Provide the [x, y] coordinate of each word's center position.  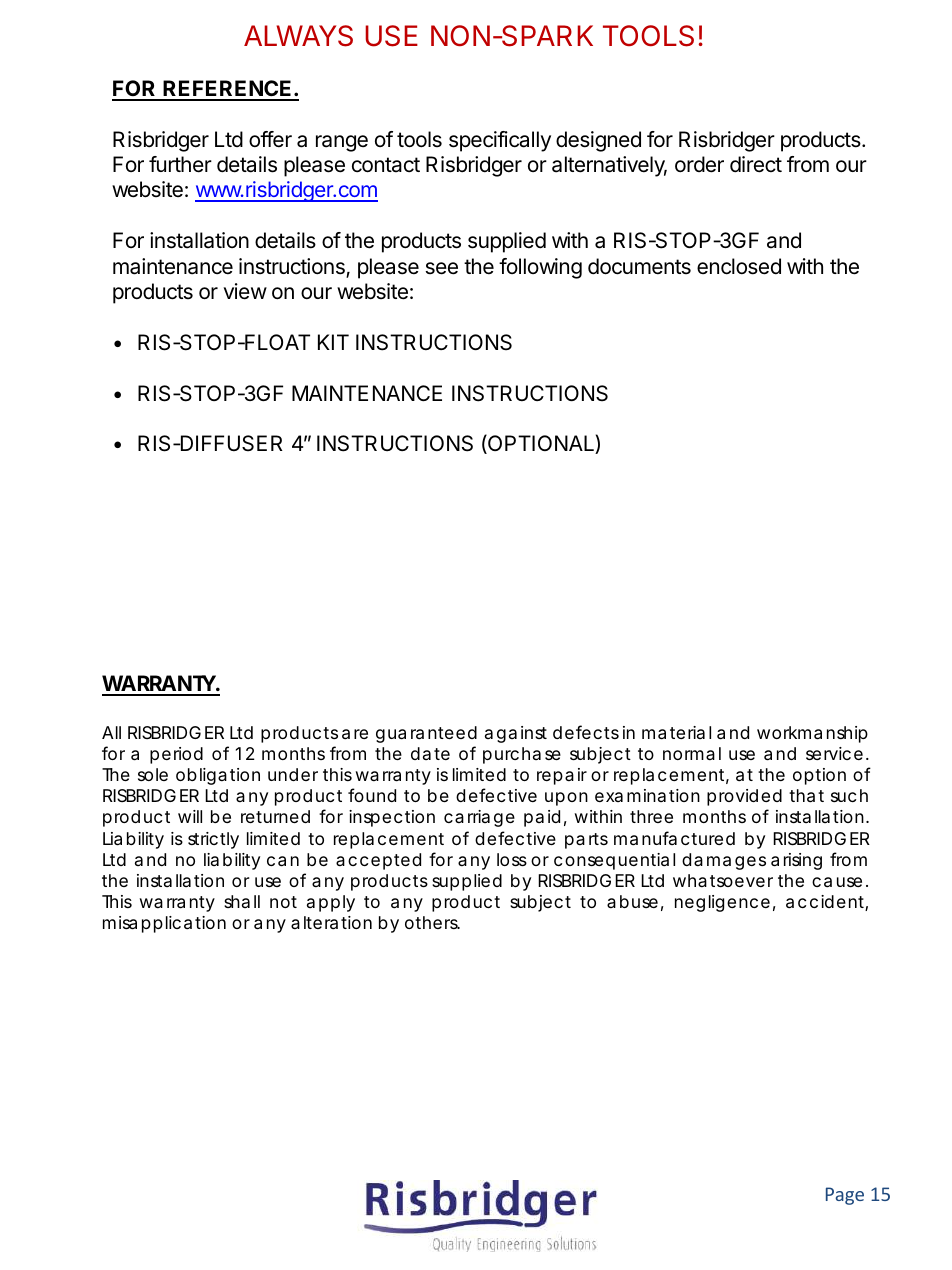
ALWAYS [298, 36]
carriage [479, 818]
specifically [500, 141]
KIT [333, 342]
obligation [218, 776]
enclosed [739, 266]
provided [744, 797]
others [432, 922]
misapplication [164, 924]
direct [756, 164]
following [540, 268]
